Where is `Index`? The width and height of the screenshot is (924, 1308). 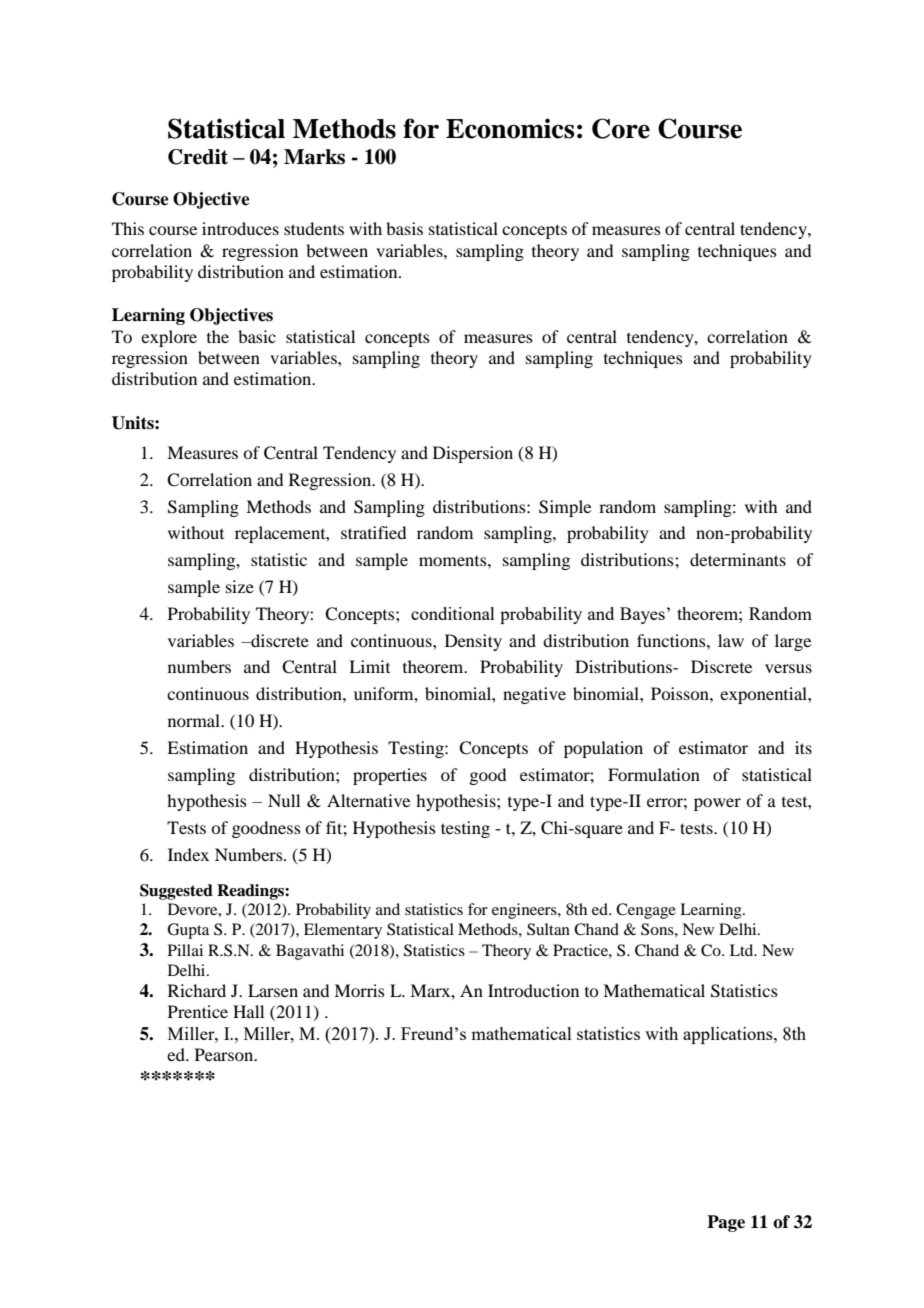
Index is located at coordinates (188, 854).
